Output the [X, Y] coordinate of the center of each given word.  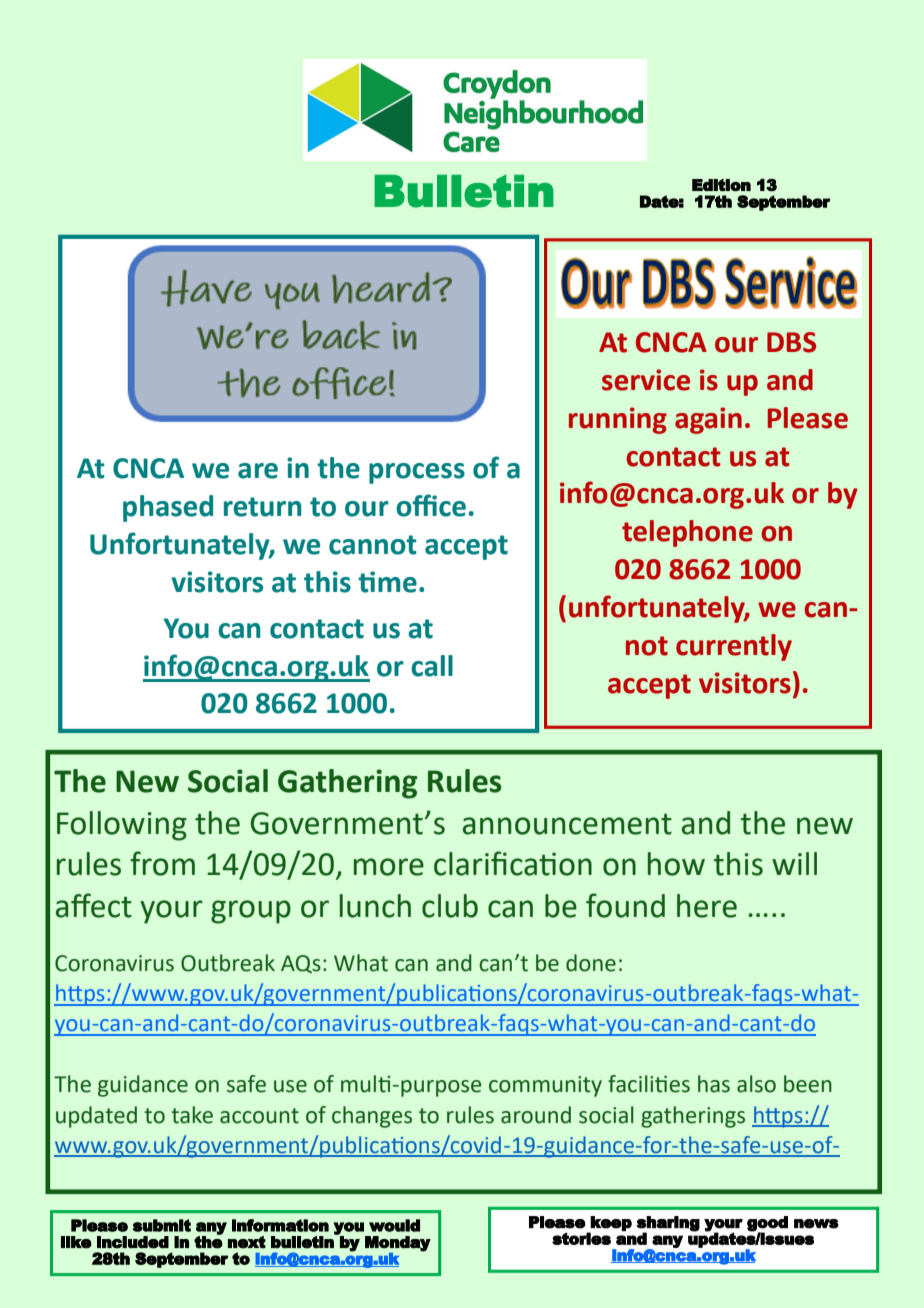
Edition [721, 185]
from [162, 863]
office [431, 505]
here [707, 906]
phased [168, 508]
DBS [791, 342]
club [450, 906]
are [258, 471]
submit [162, 1225]
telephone [687, 533]
